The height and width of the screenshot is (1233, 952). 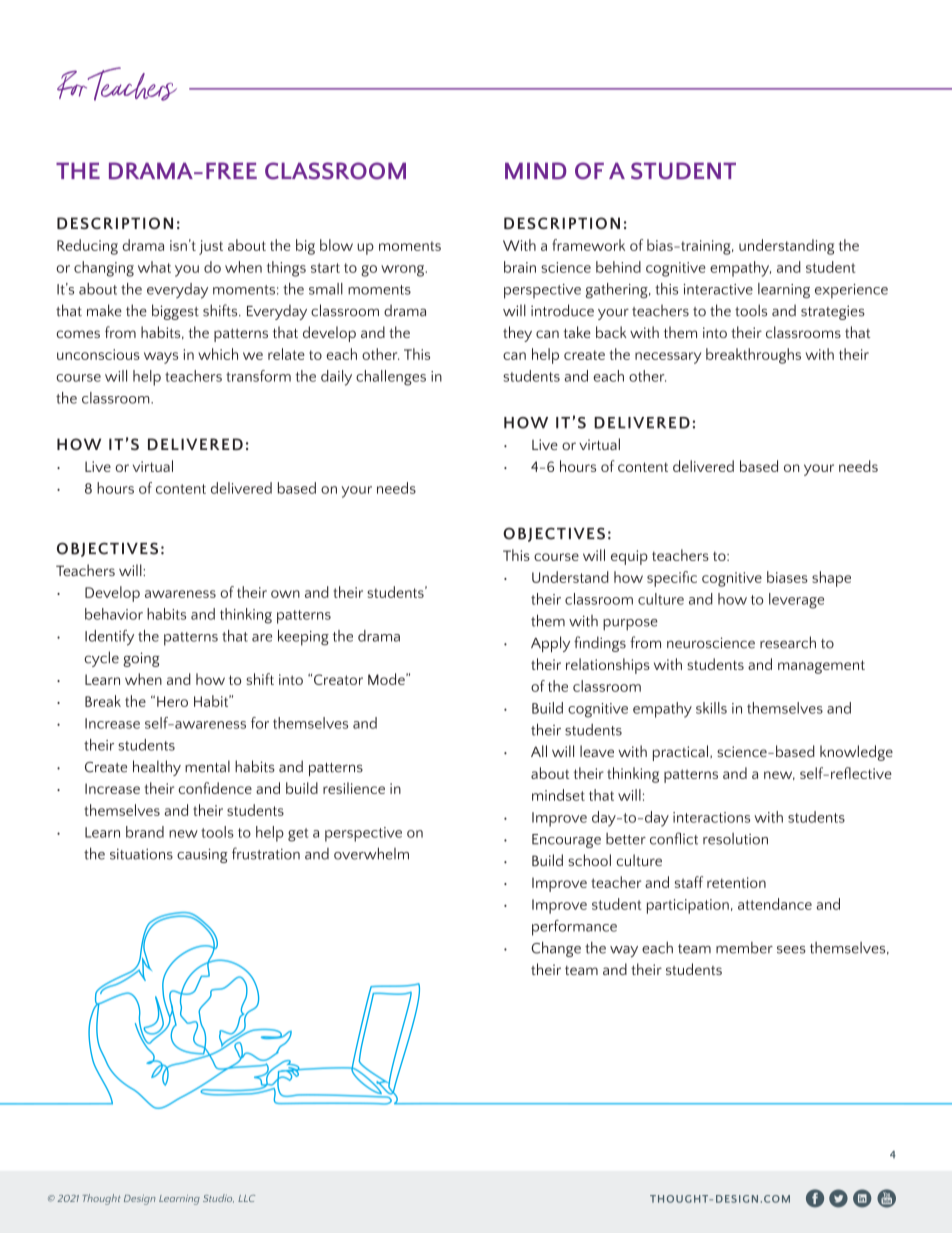 What do you see at coordinates (791, 950) in the screenshot?
I see `sees` at bounding box center [791, 950].
